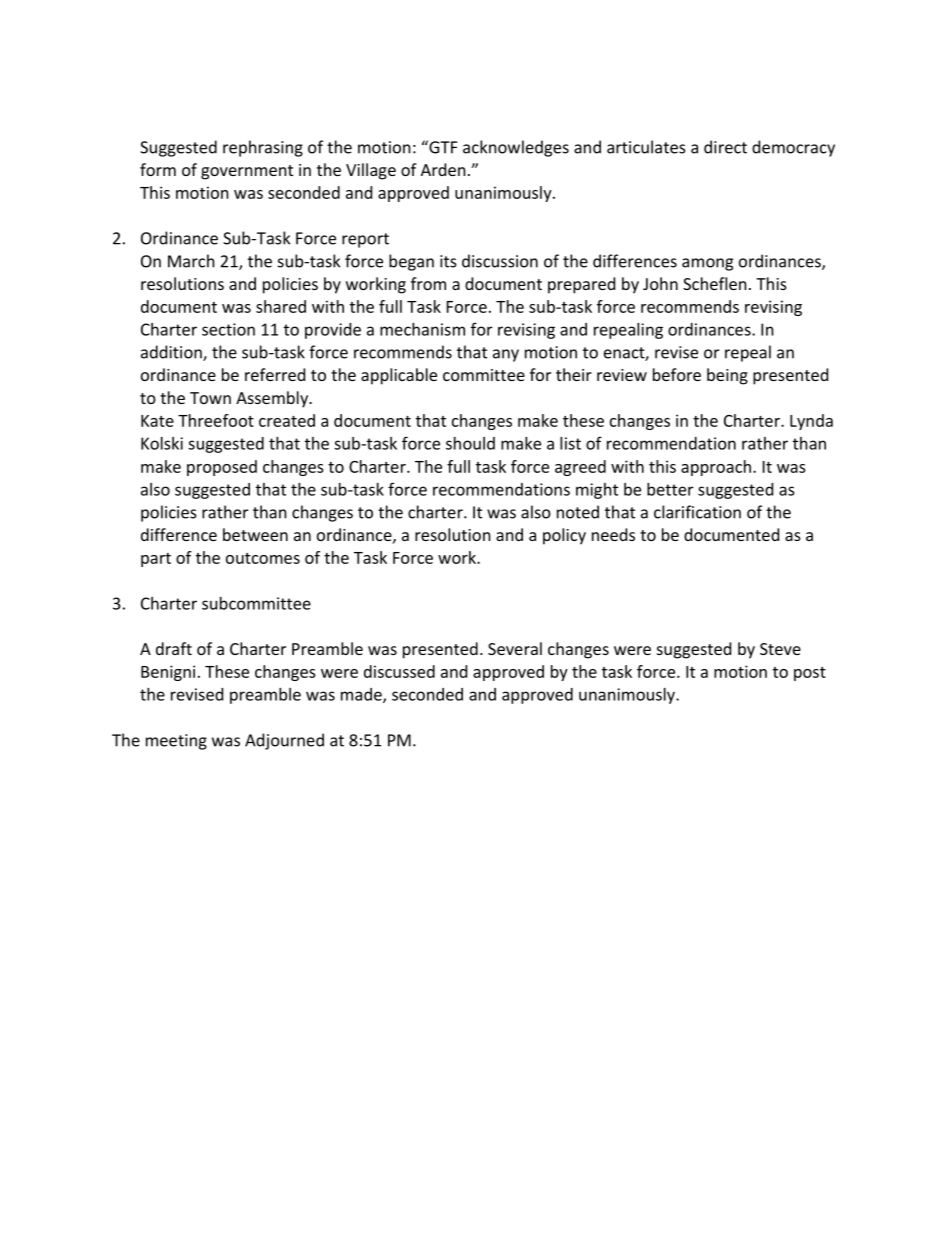 The image size is (952, 1233). I want to click on any, so click(506, 355).
